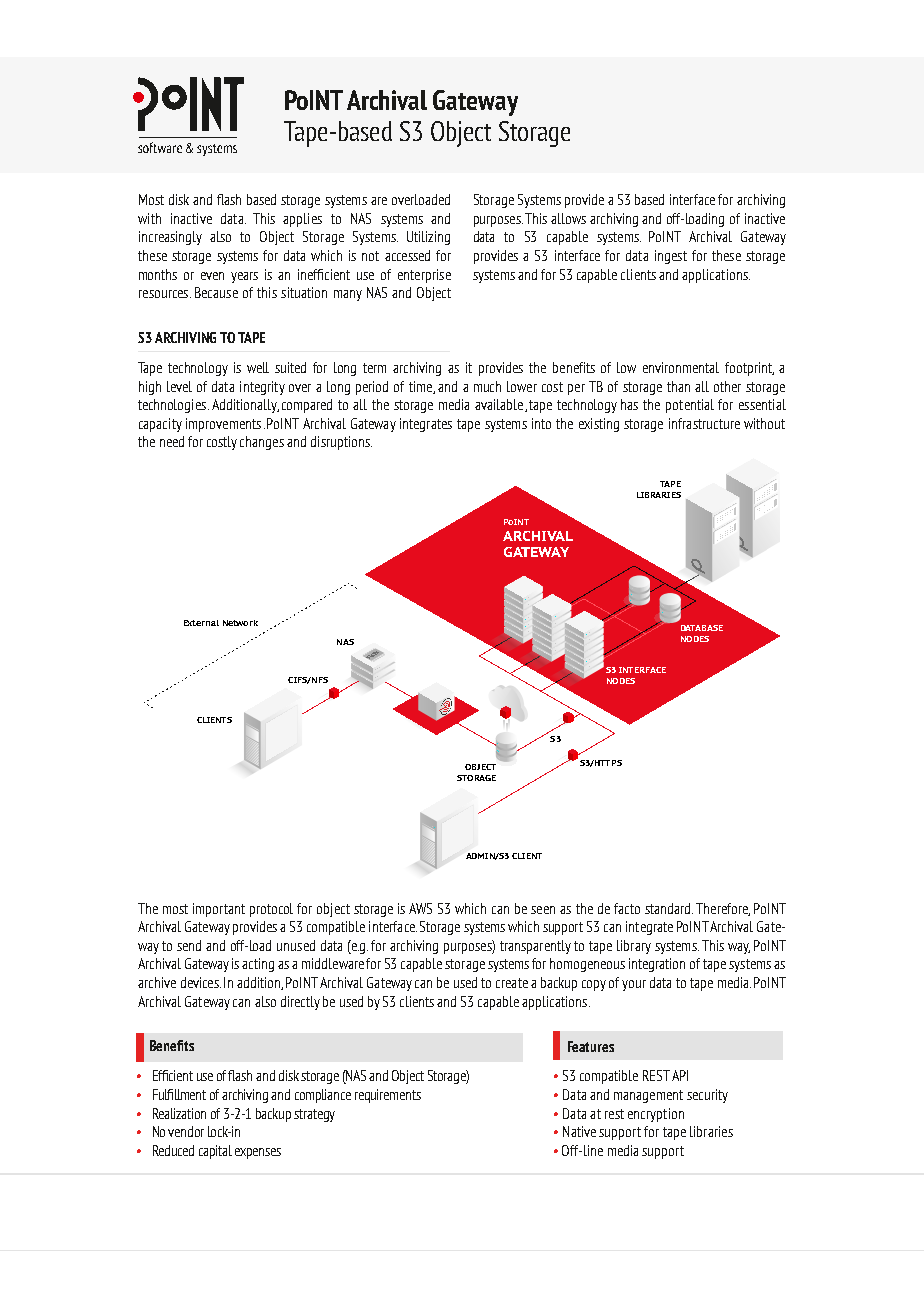  What do you see at coordinates (212, 276) in the screenshot?
I see `even` at bounding box center [212, 276].
